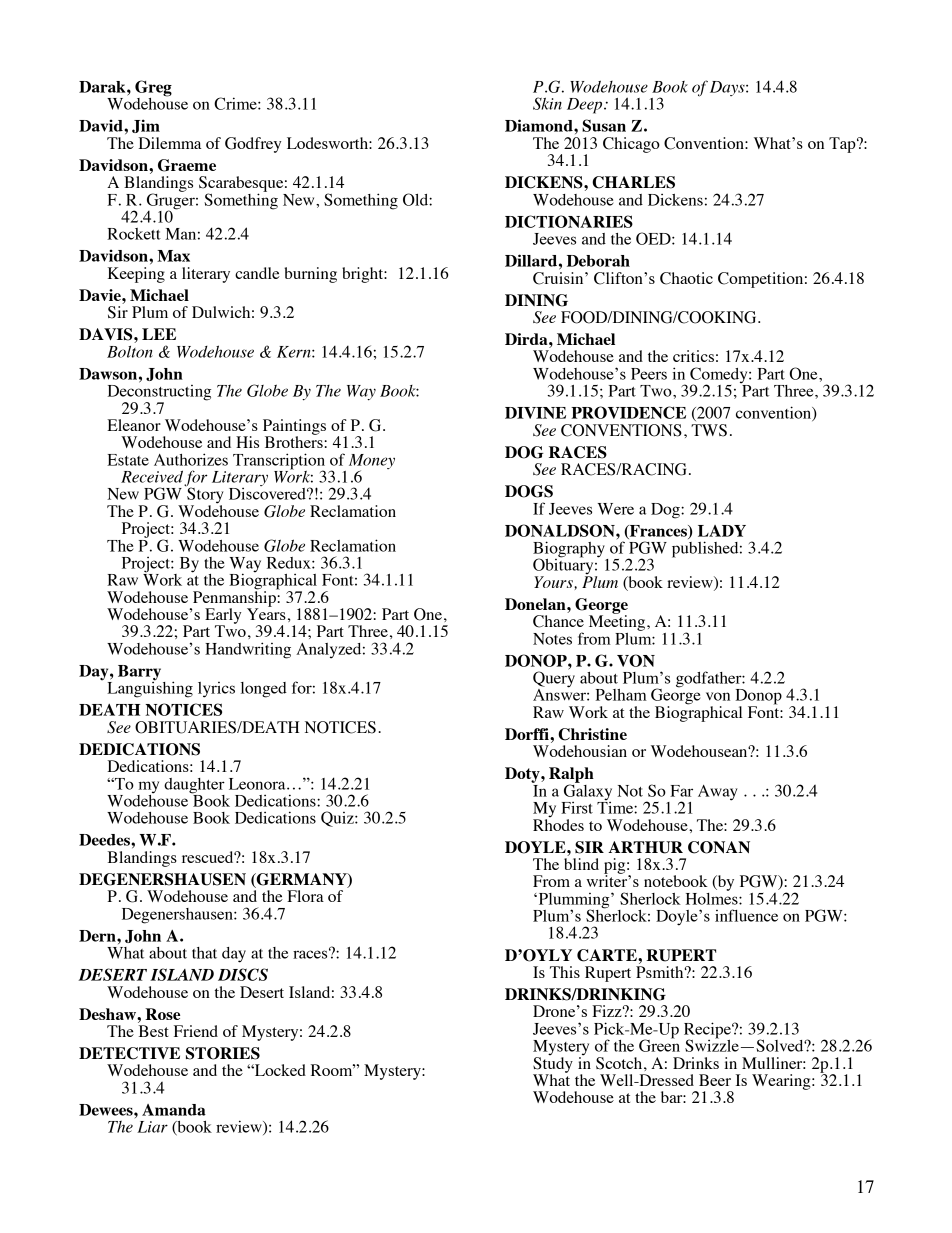 Image resolution: width=952 pixels, height=1233 pixels. What do you see at coordinates (843, 145) in the image?
I see `Tap` at bounding box center [843, 145].
